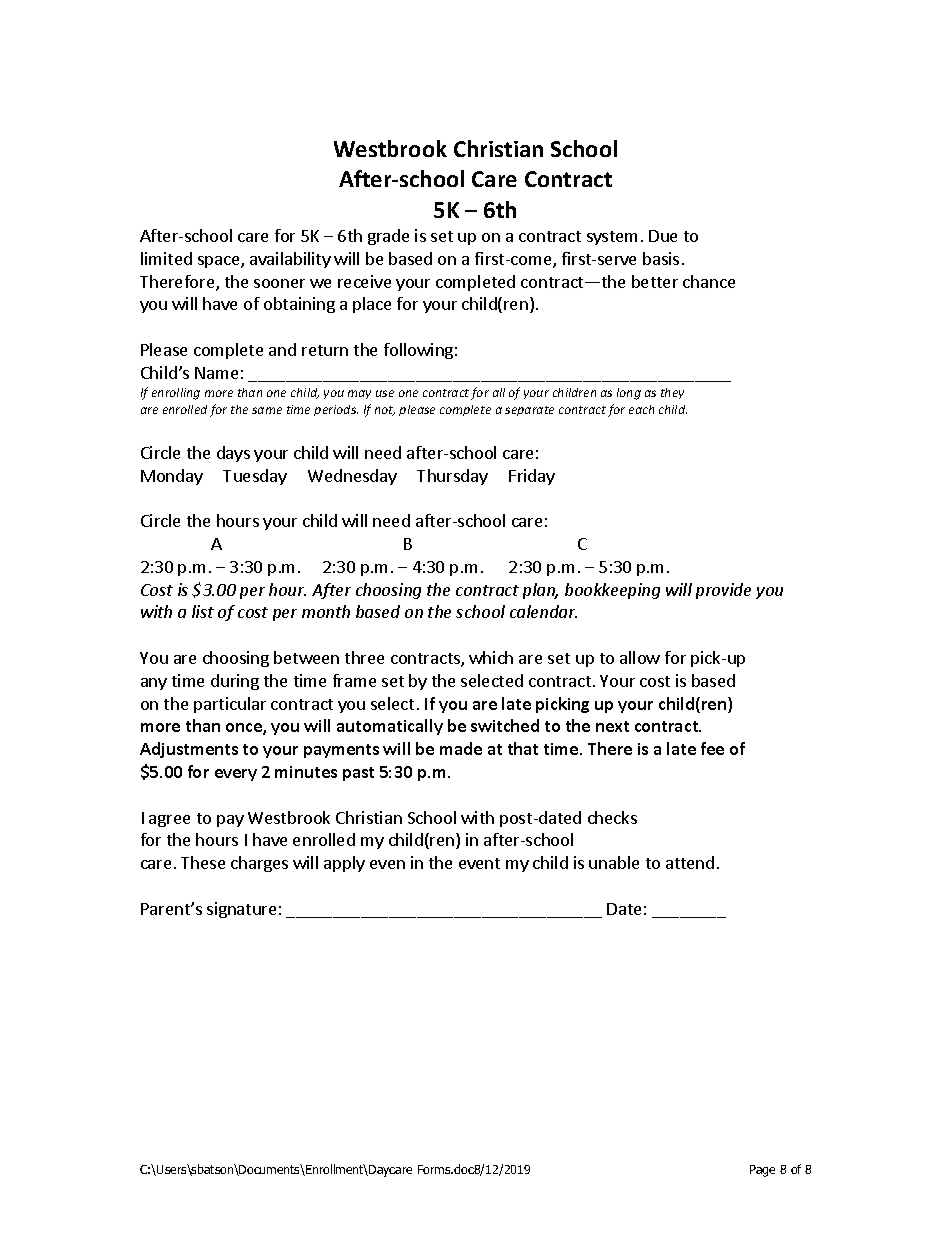 The width and height of the page is (952, 1233). Describe the element at coordinates (344, 864) in the page. I see `apply` at that location.
